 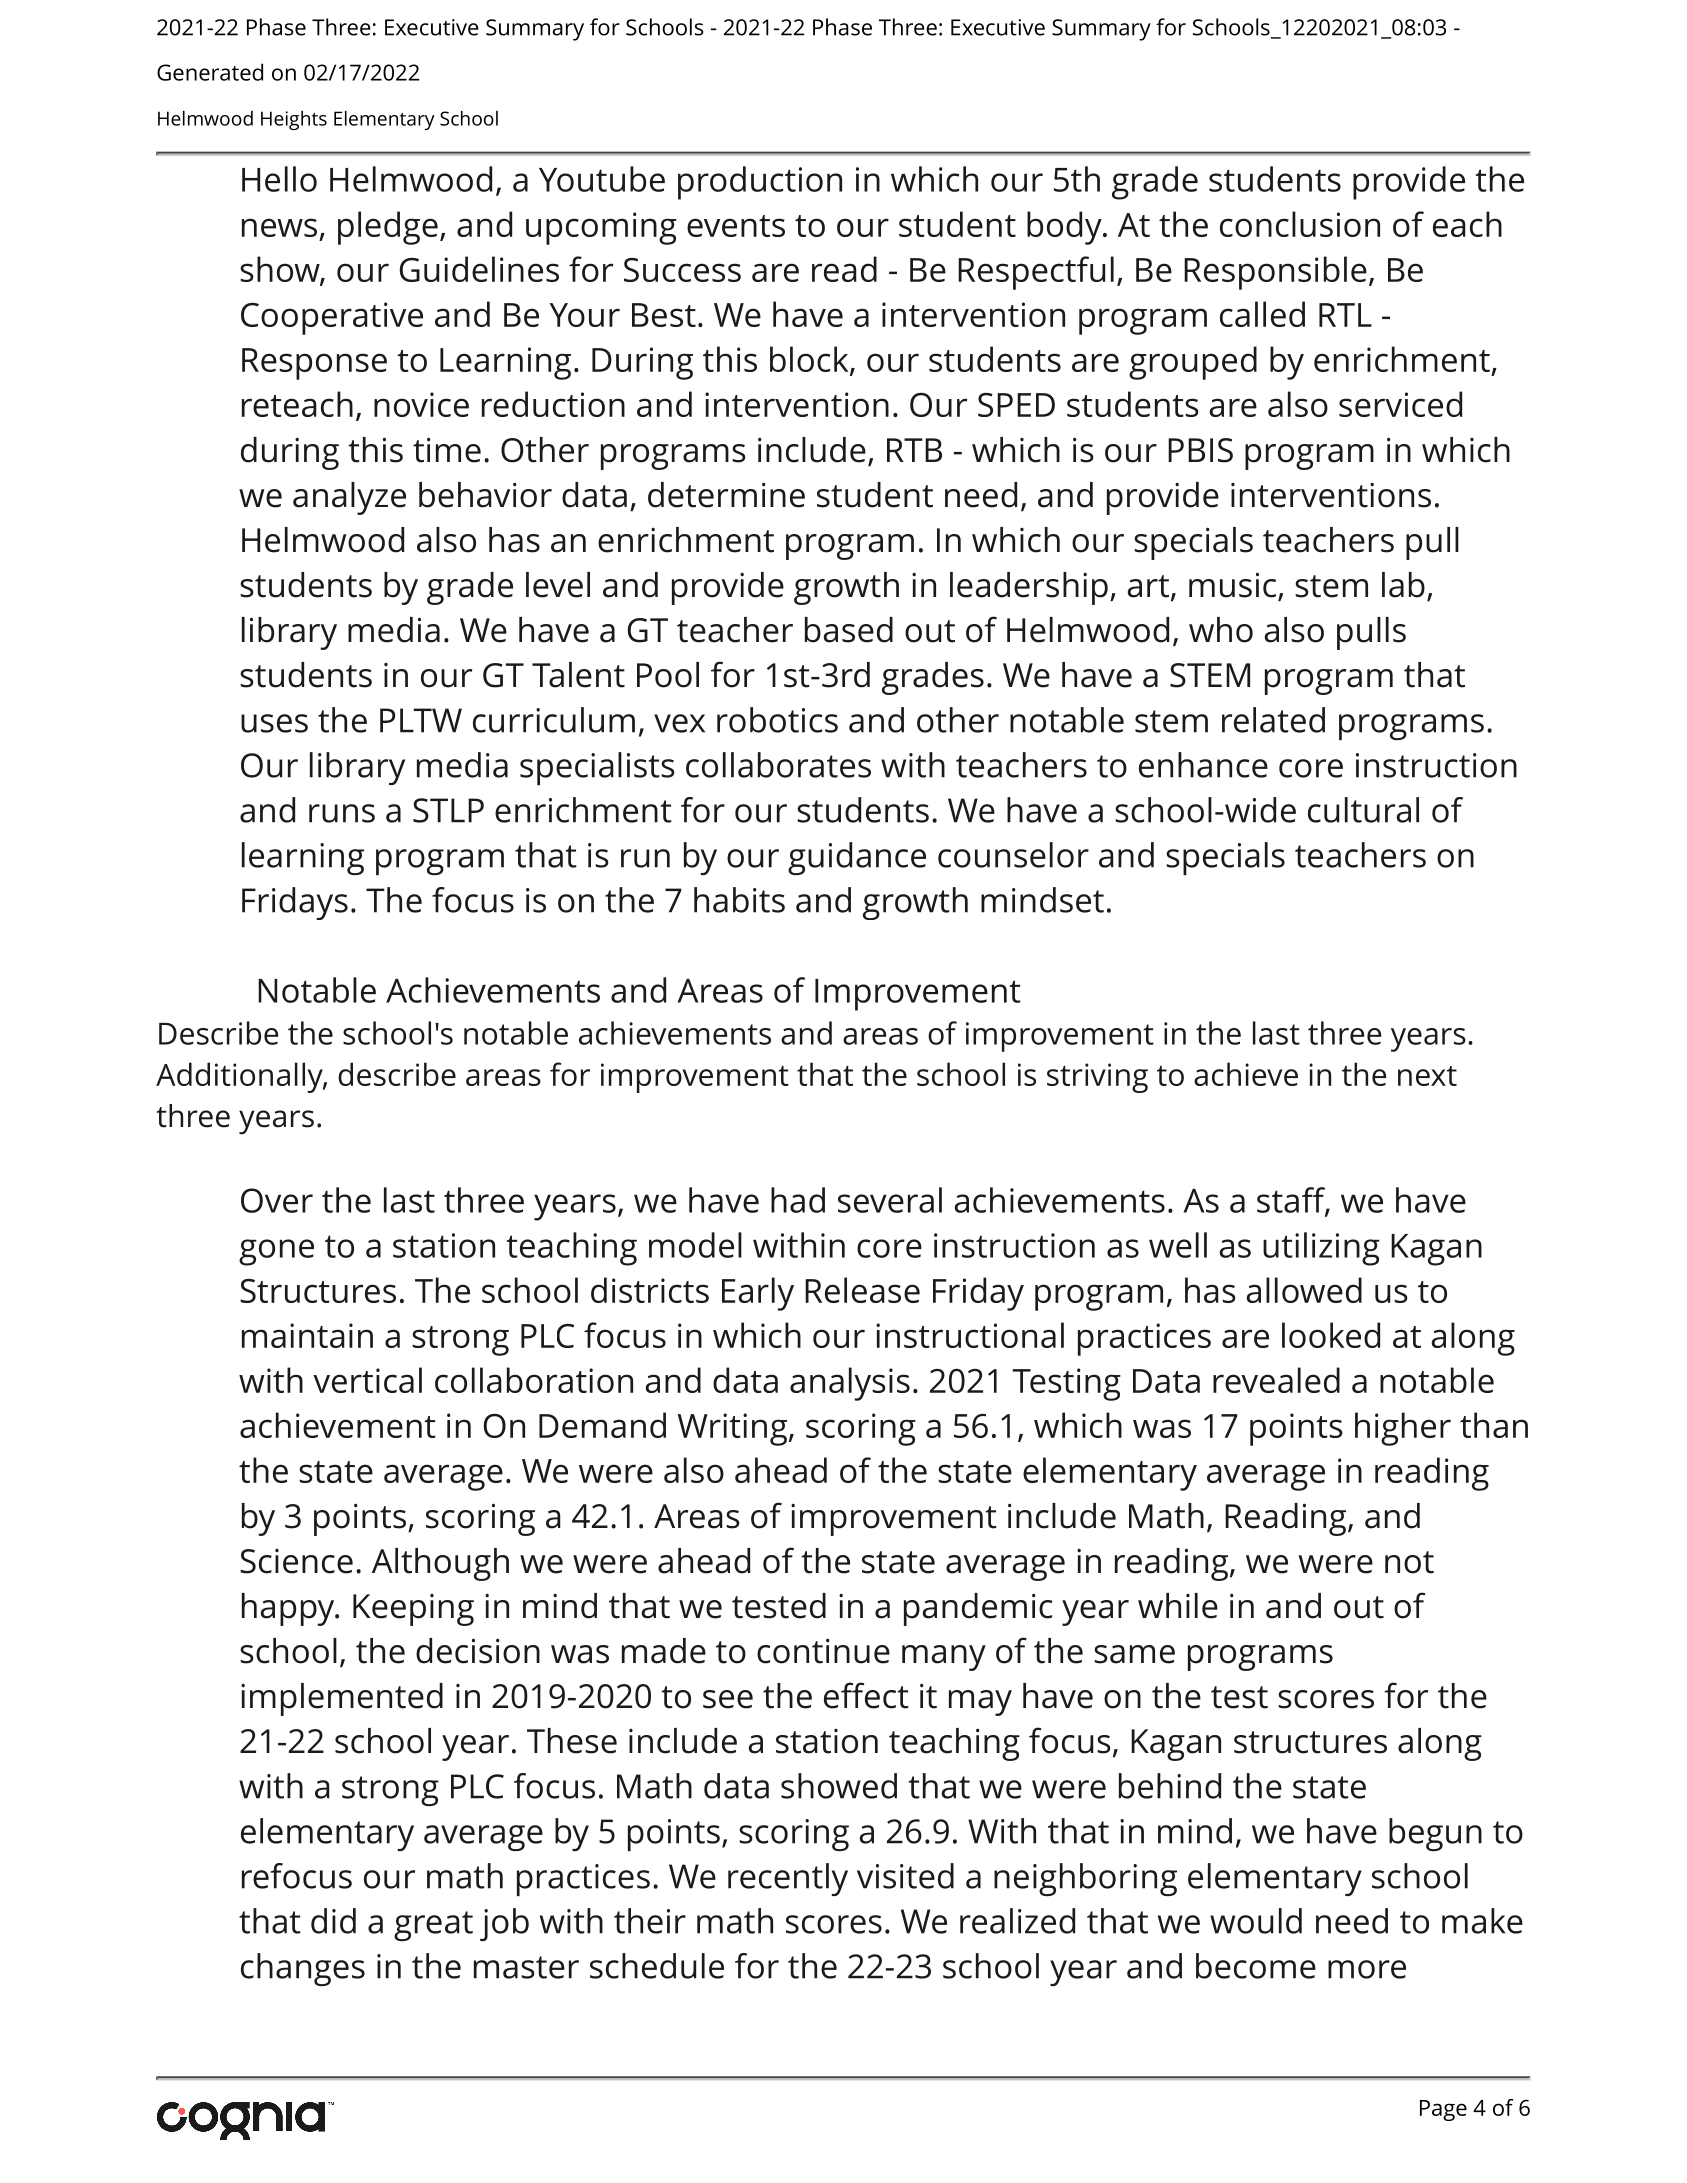 I want to click on based, so click(x=849, y=630).
